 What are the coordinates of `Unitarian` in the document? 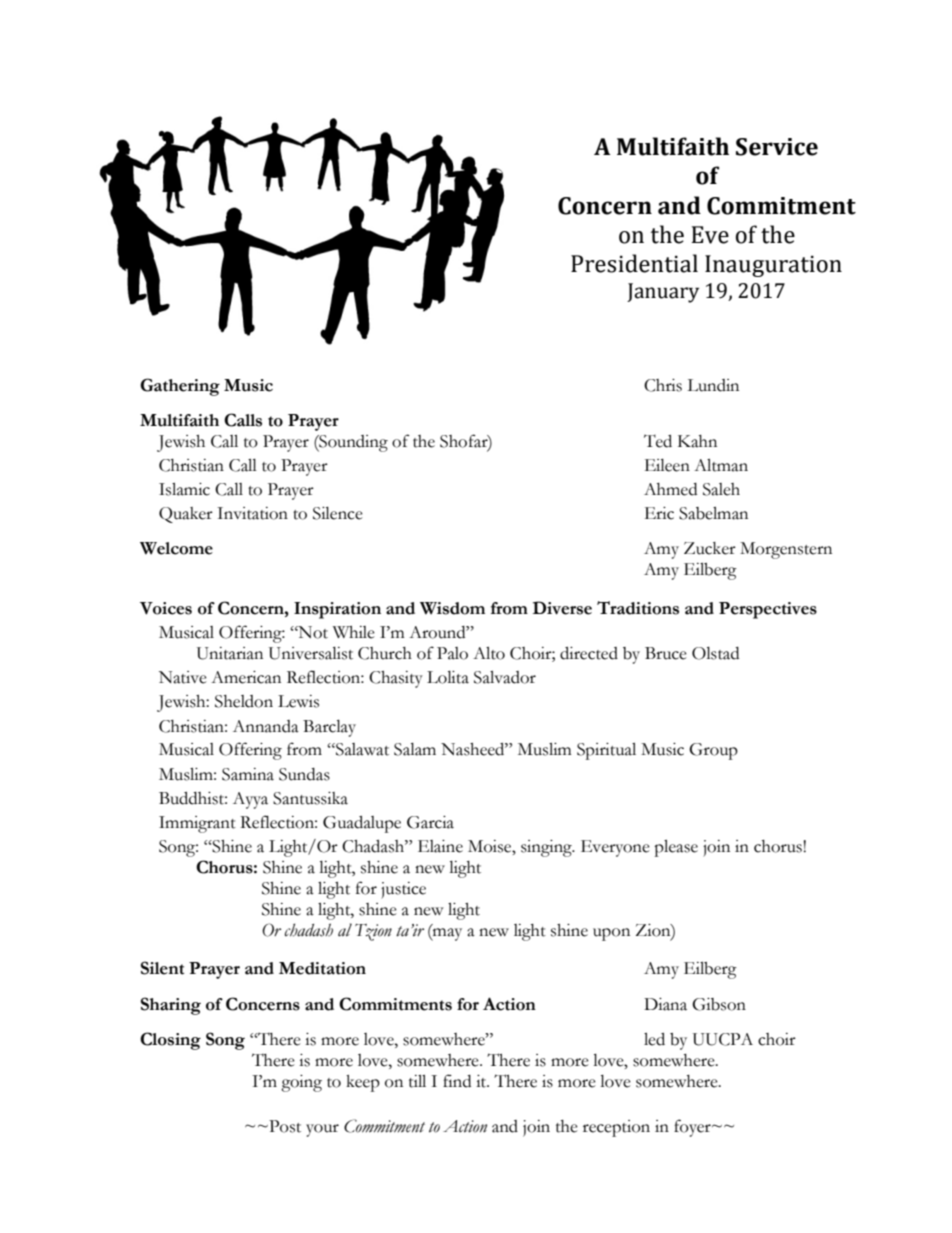 It's located at (230, 653).
